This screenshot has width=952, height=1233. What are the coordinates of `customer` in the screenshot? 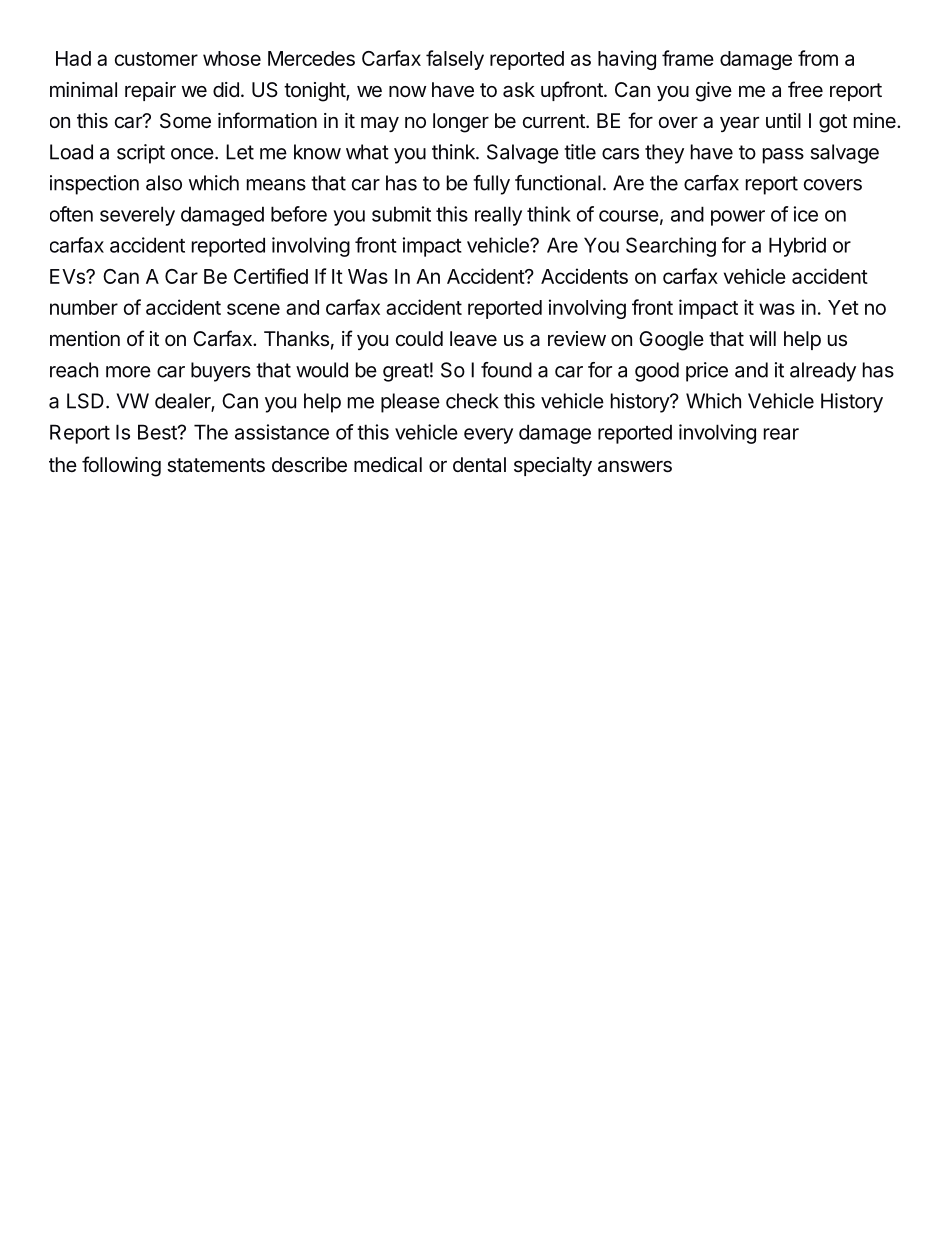 It's located at (156, 59).
